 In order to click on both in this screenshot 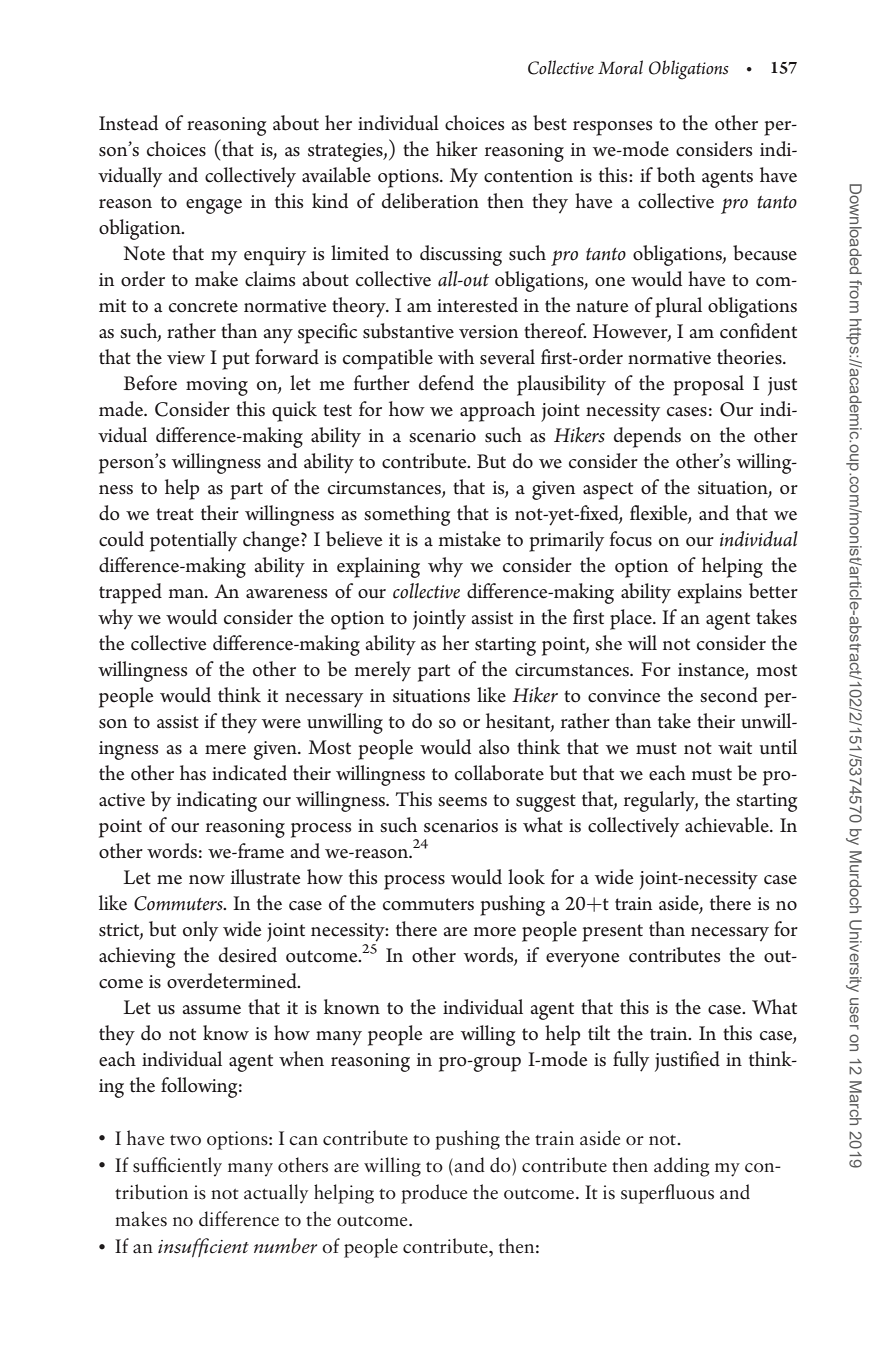, I will do `click(676, 175)`.
